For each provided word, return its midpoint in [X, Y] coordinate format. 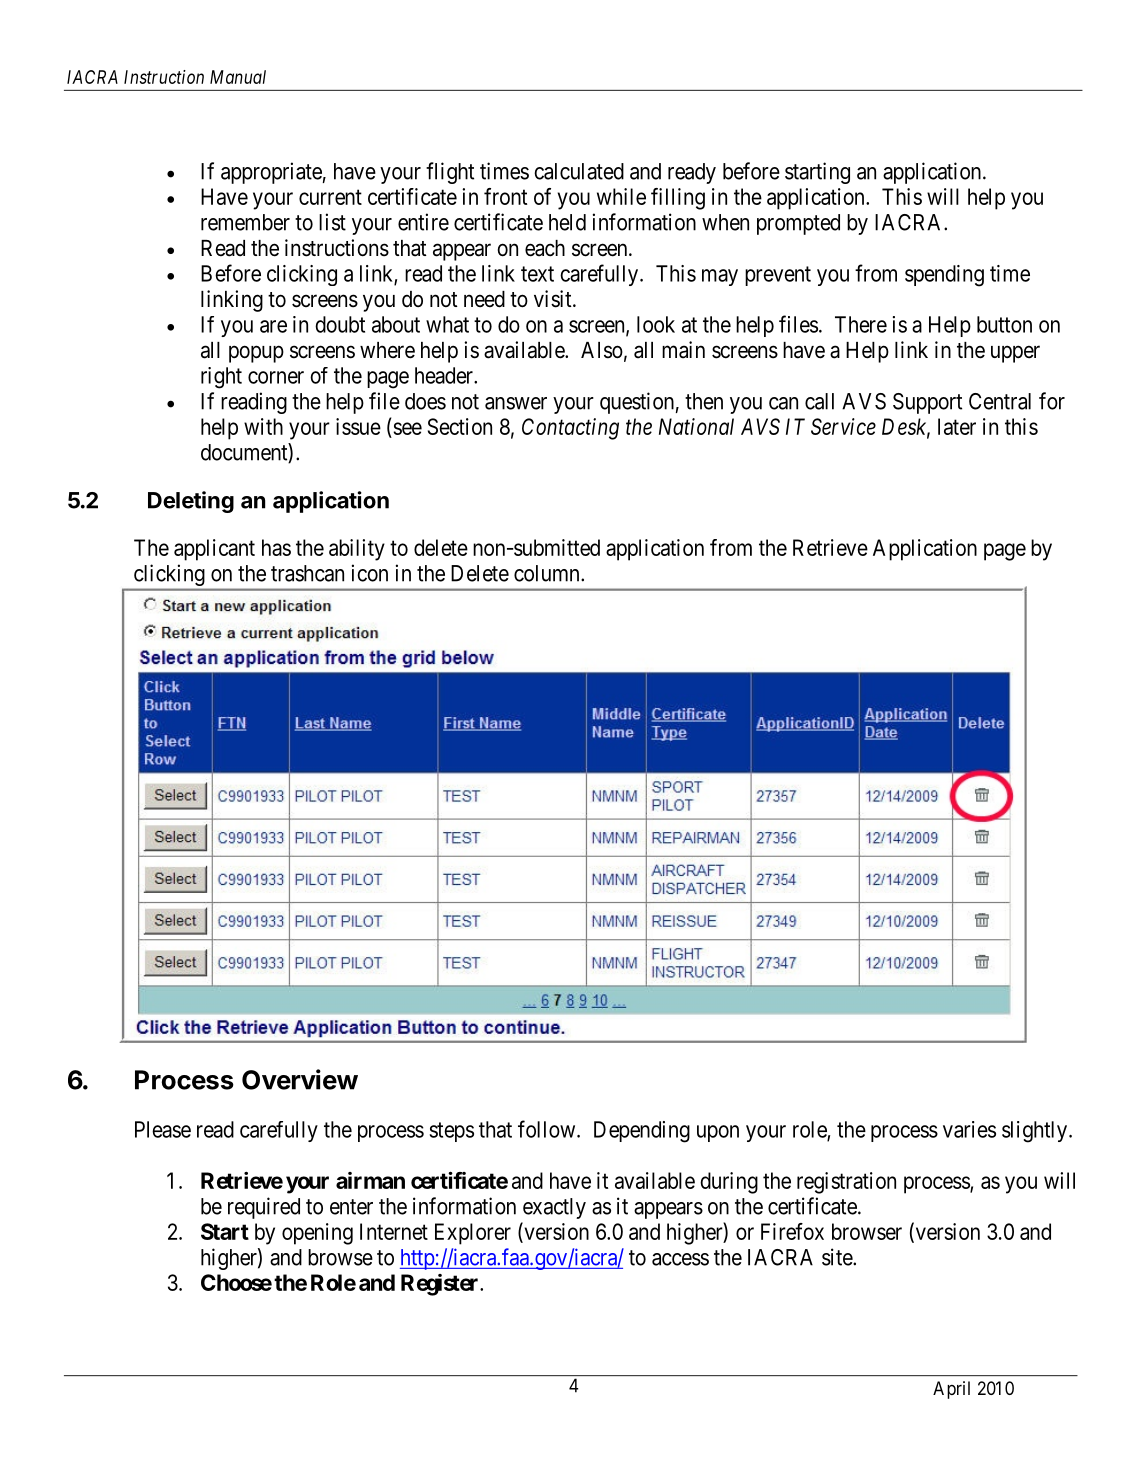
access [680, 1259]
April [951, 1390]
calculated [579, 171]
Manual [238, 77]
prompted [798, 224]
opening [317, 1234]
